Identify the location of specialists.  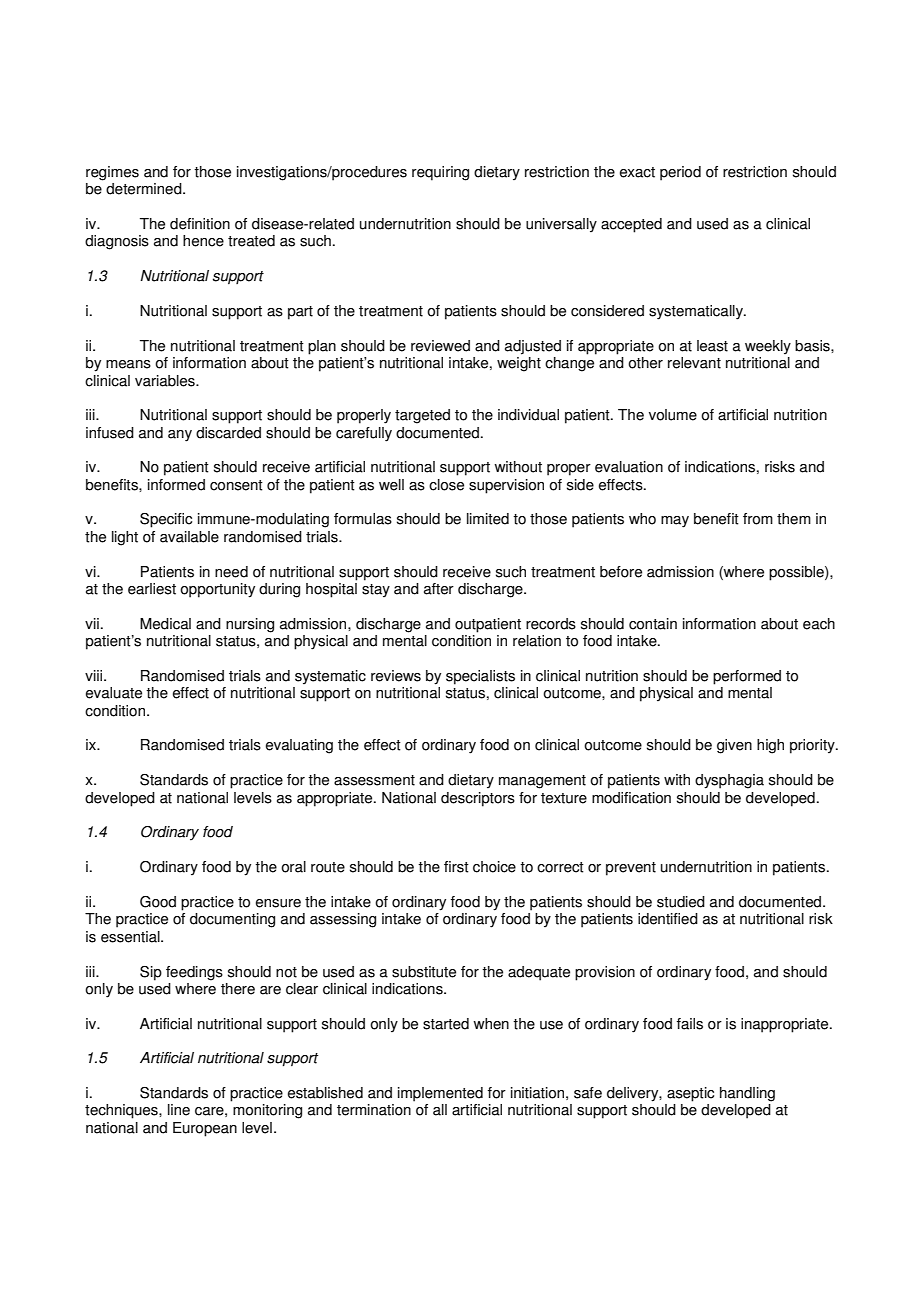
(480, 677).
